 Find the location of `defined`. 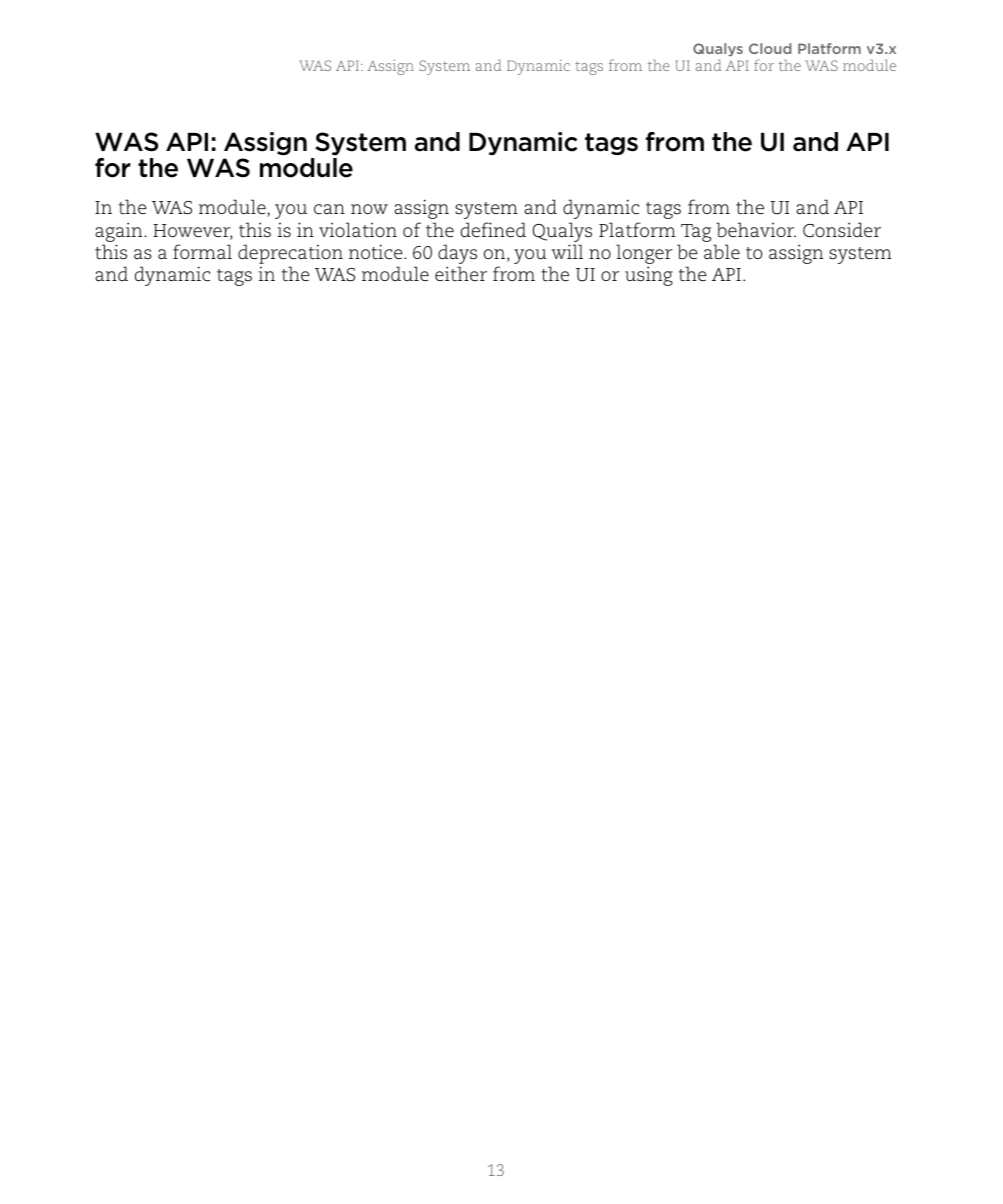

defined is located at coordinates (493, 230).
